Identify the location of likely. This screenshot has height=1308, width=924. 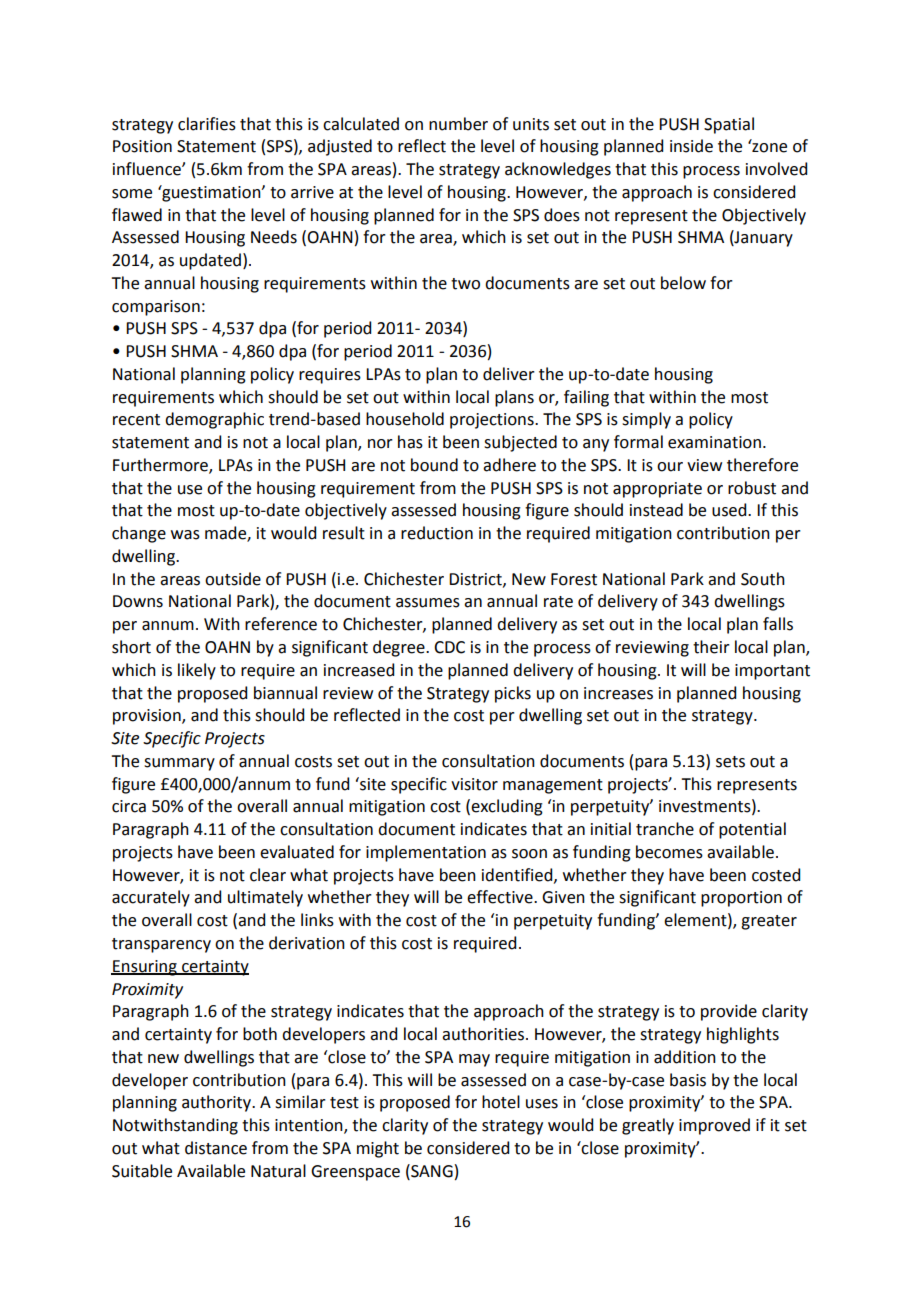
(197, 671).
